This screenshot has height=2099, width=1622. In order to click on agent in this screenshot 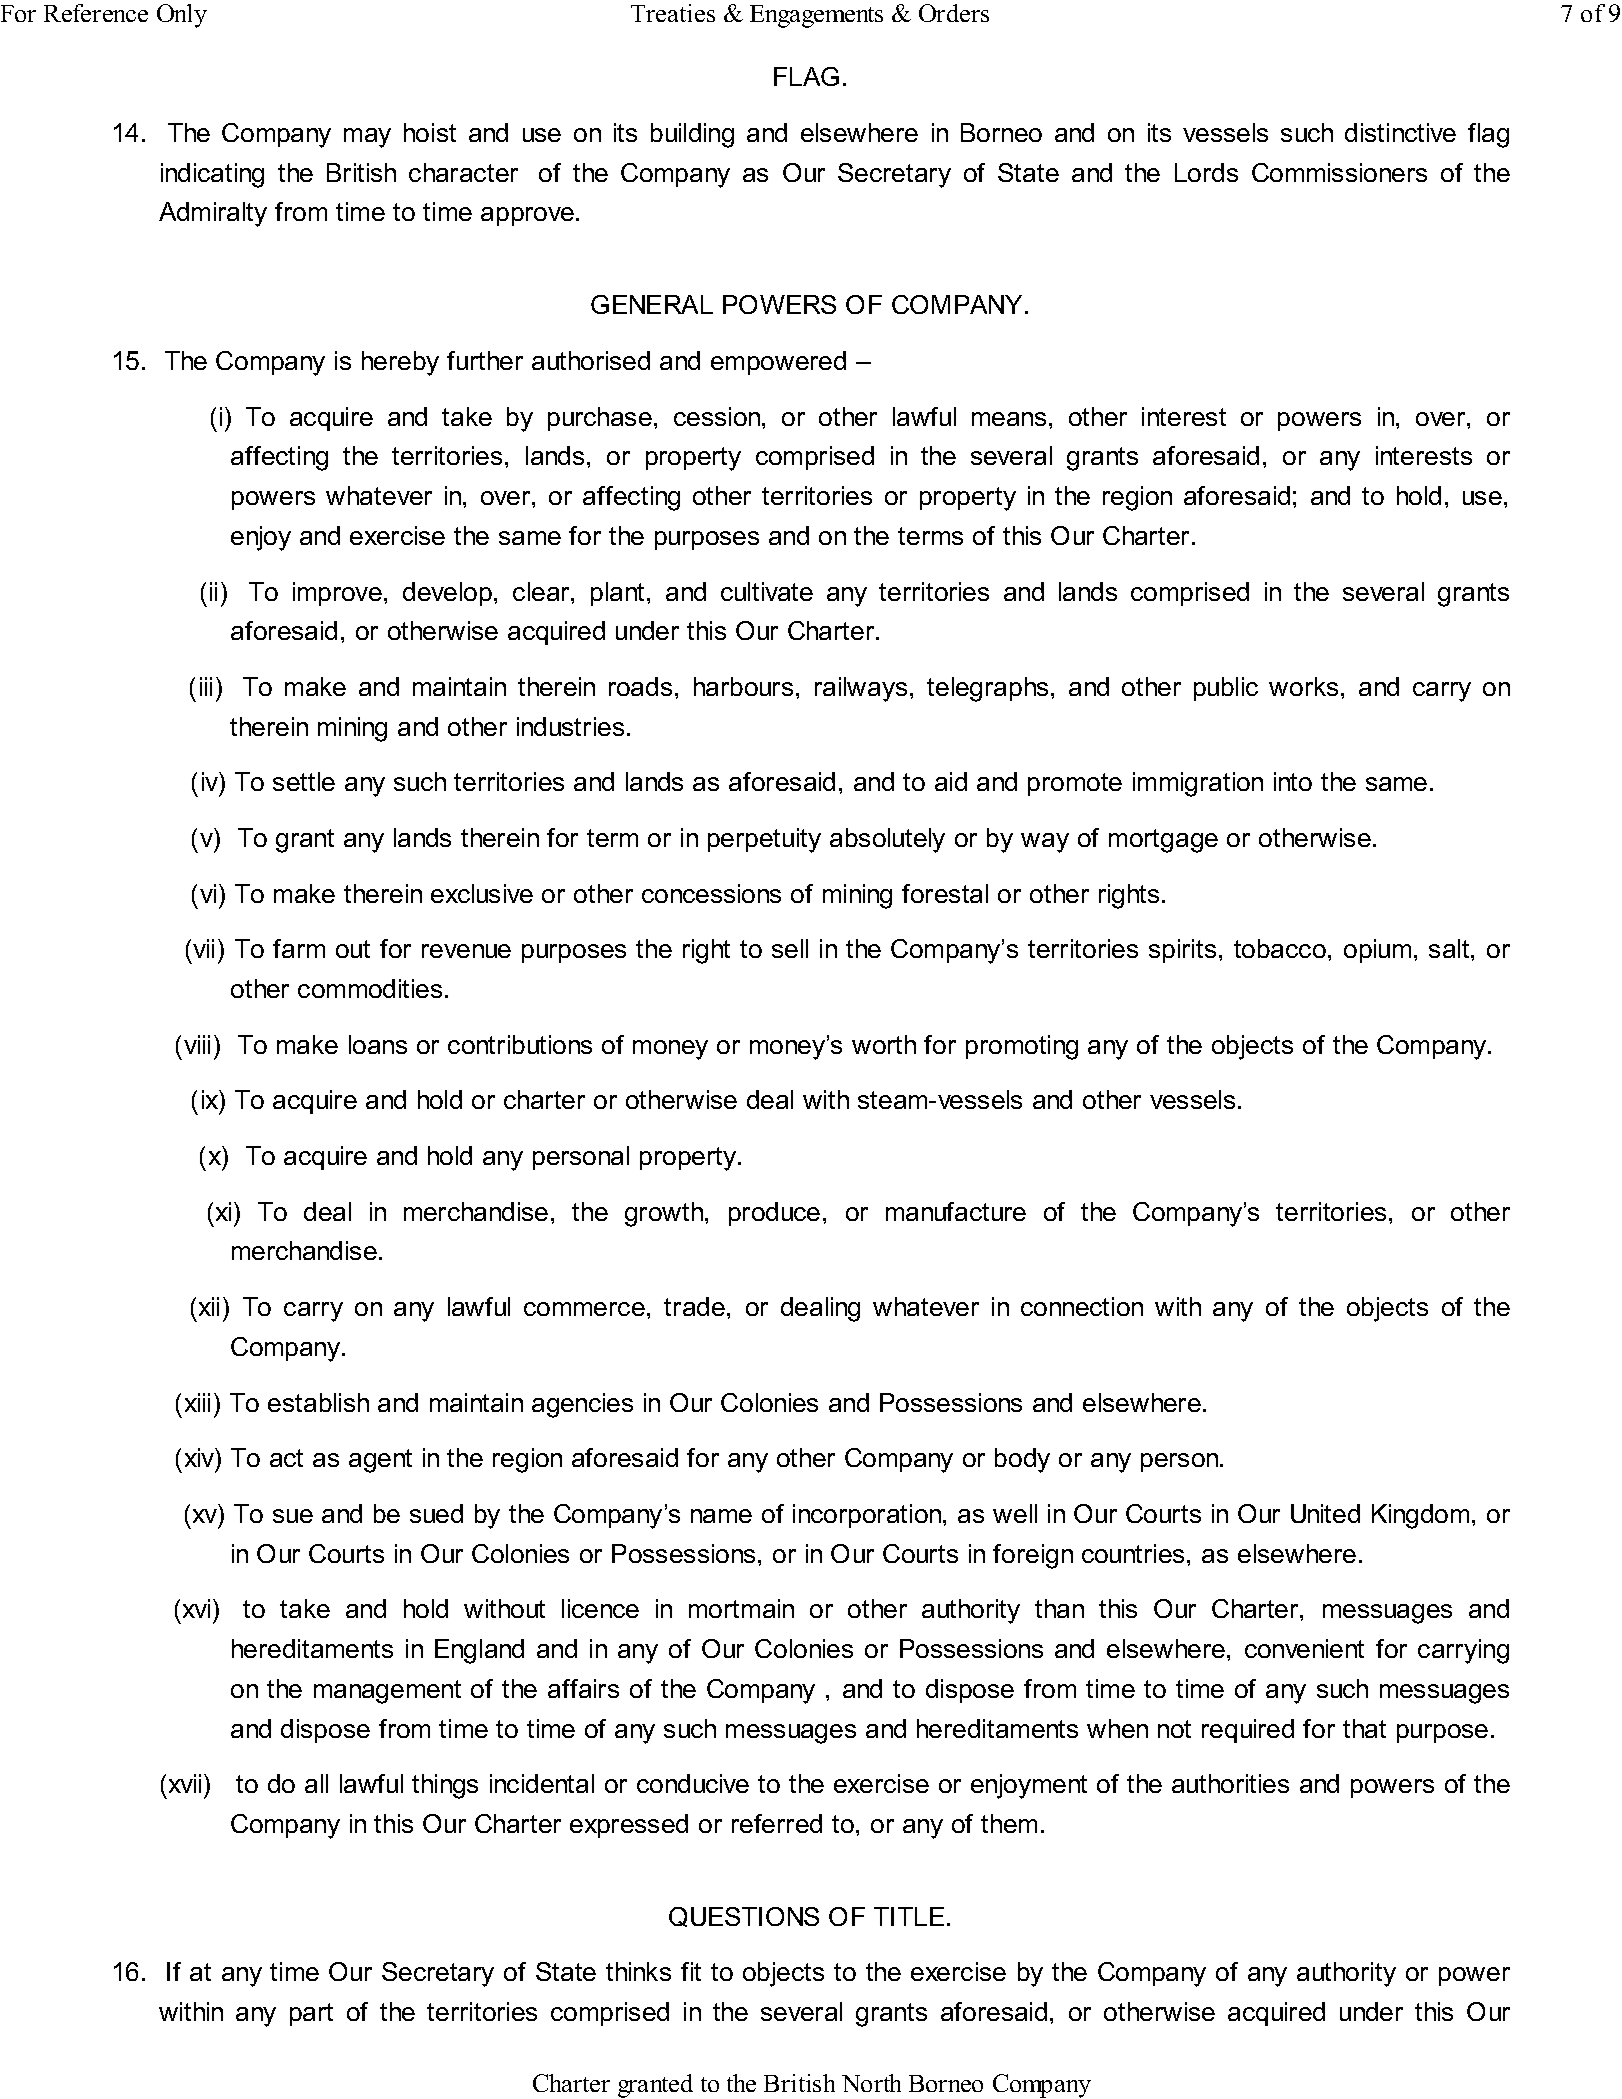, I will do `click(380, 1461)`.
